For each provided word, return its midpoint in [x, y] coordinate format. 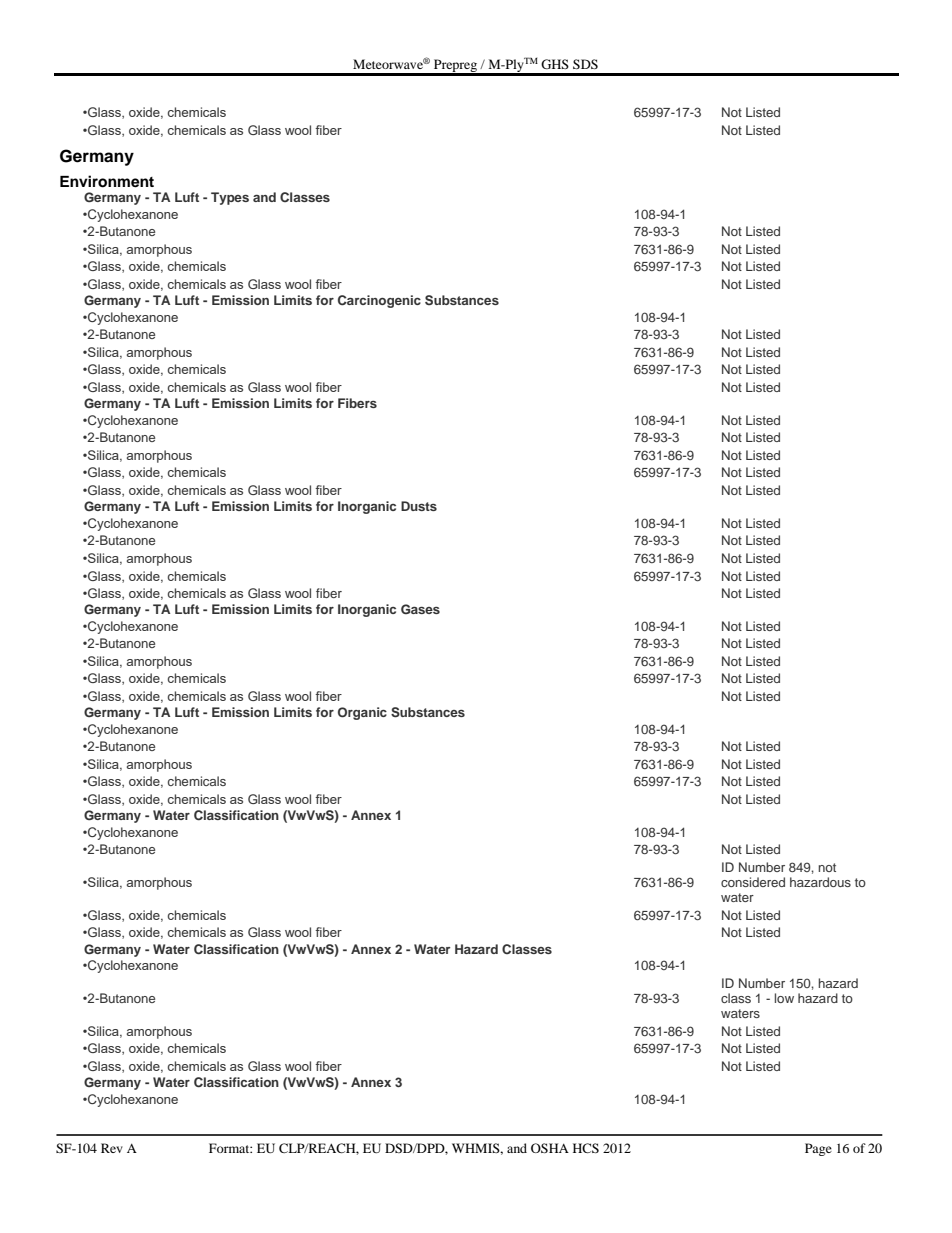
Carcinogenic [379, 301]
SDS [585, 64]
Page [818, 1149]
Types [230, 198]
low [784, 998]
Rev [112, 1148]
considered [753, 882]
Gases [420, 609]
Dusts [419, 506]
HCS [586, 1148]
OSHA [550, 1148]
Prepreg [455, 67]
